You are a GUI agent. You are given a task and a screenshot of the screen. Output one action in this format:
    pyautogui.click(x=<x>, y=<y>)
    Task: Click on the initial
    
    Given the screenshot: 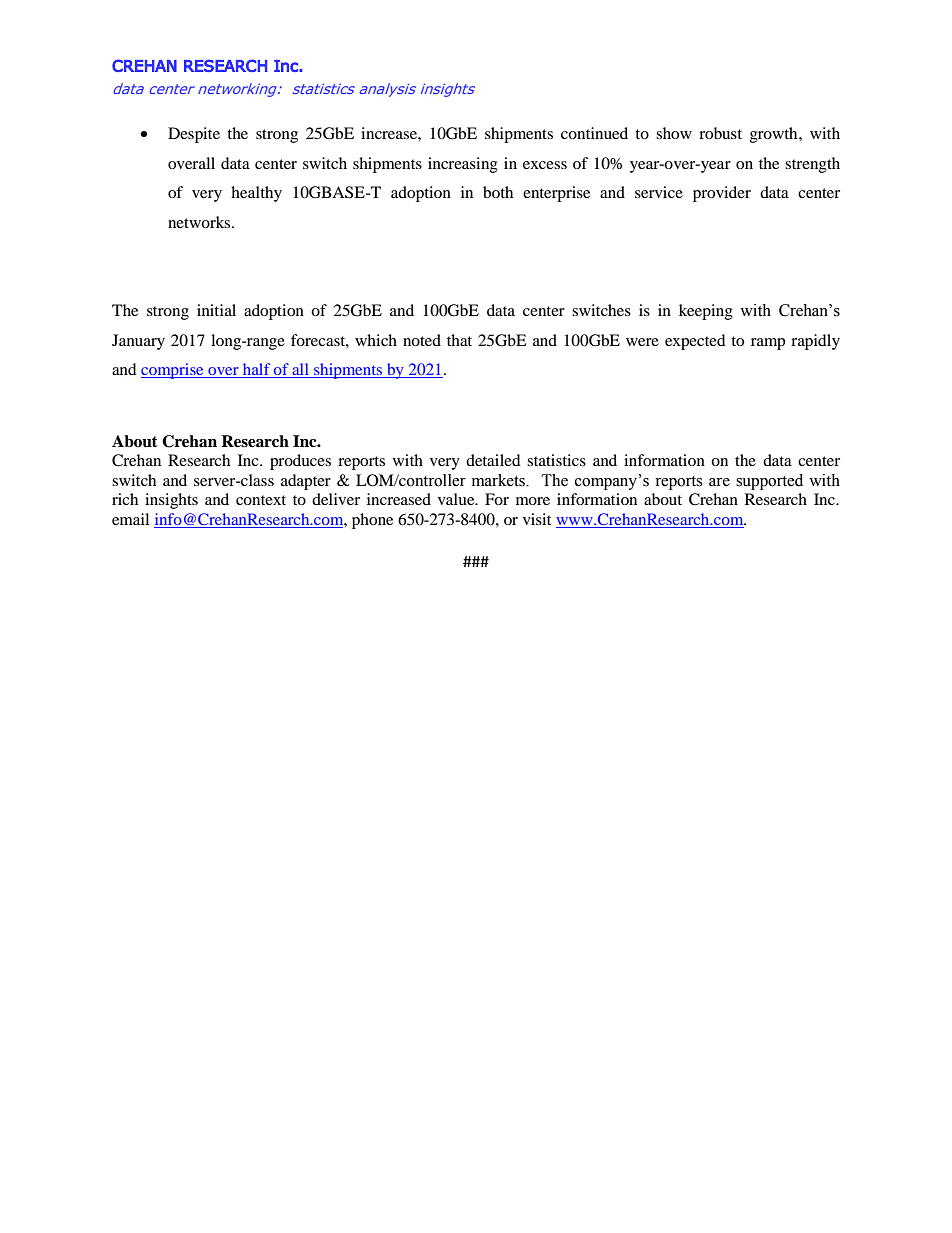 What is the action you would take?
    pyautogui.click(x=216, y=310)
